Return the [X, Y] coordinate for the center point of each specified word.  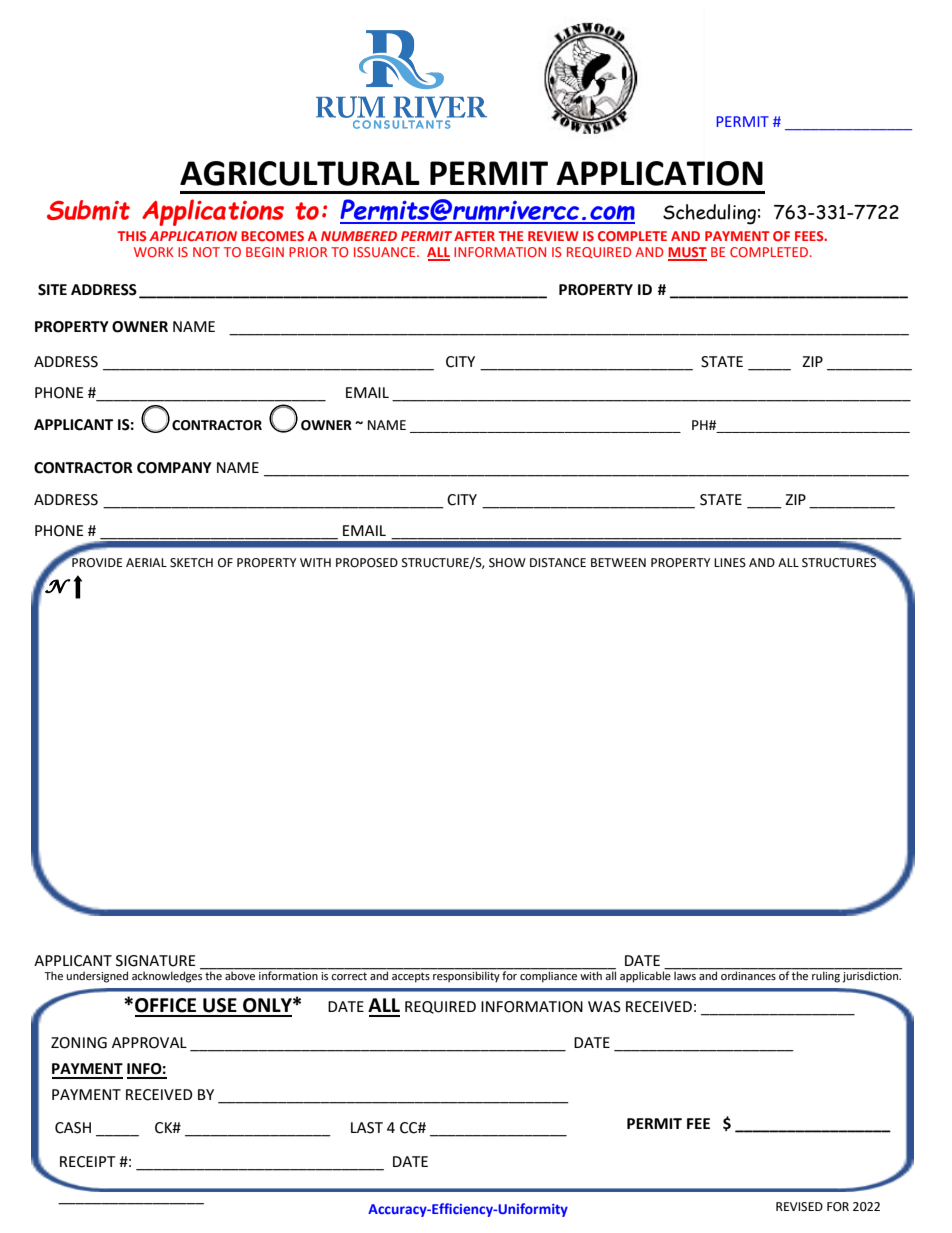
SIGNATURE [156, 961]
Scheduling [709, 214]
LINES [730, 563]
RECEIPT [87, 1162]
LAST [367, 1128]
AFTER [474, 236]
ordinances [748, 974]
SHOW [507, 563]
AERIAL [146, 562]
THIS [132, 236]
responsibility [466, 976]
